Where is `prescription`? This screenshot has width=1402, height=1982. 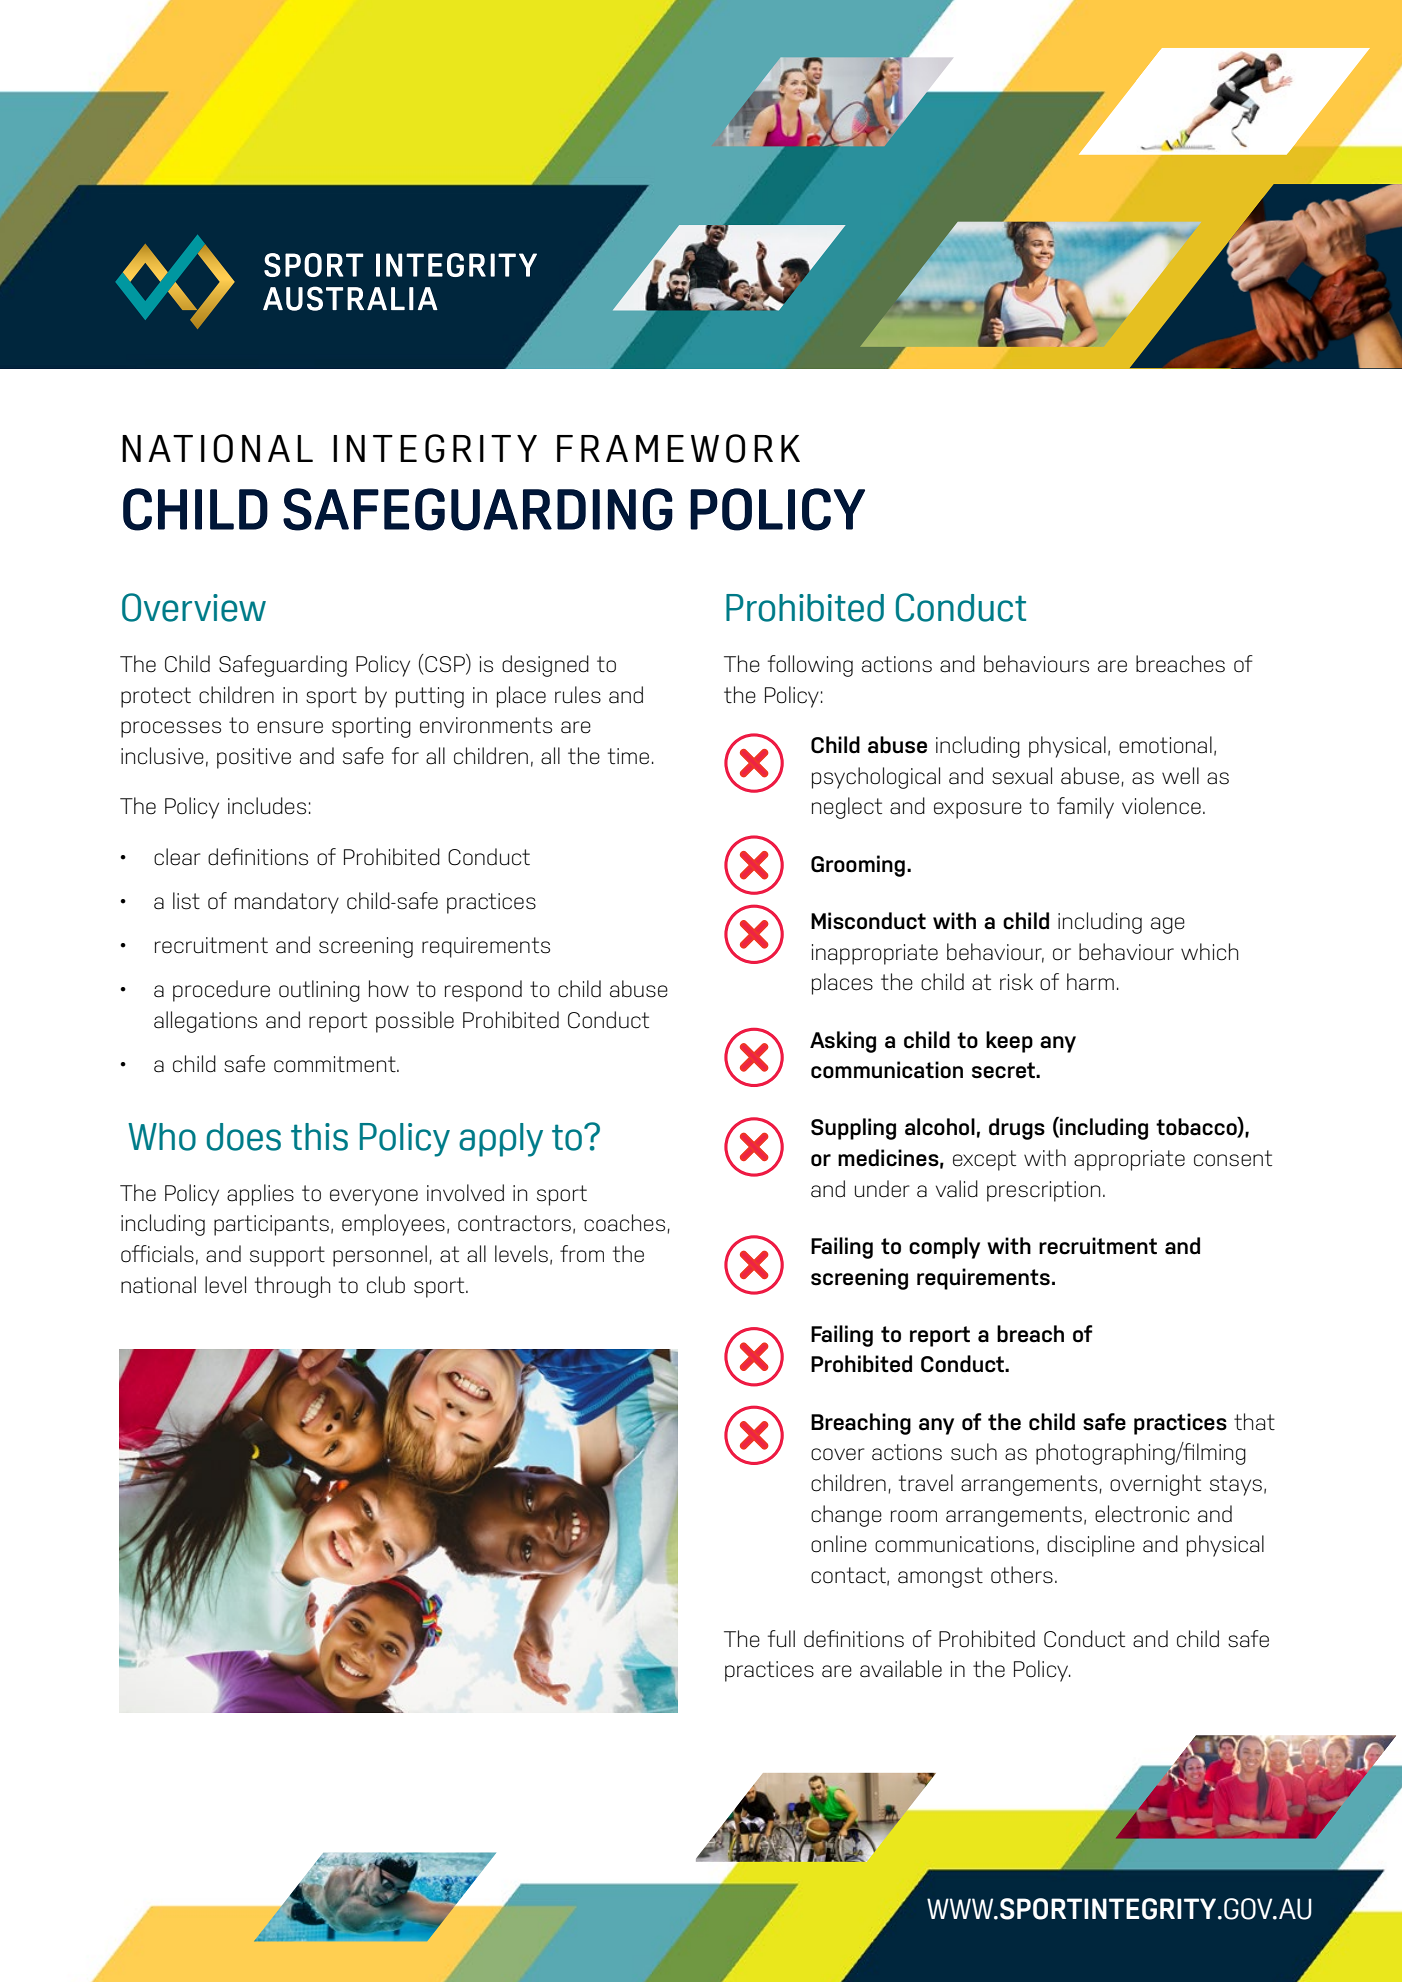 prescription is located at coordinates (1043, 1191).
